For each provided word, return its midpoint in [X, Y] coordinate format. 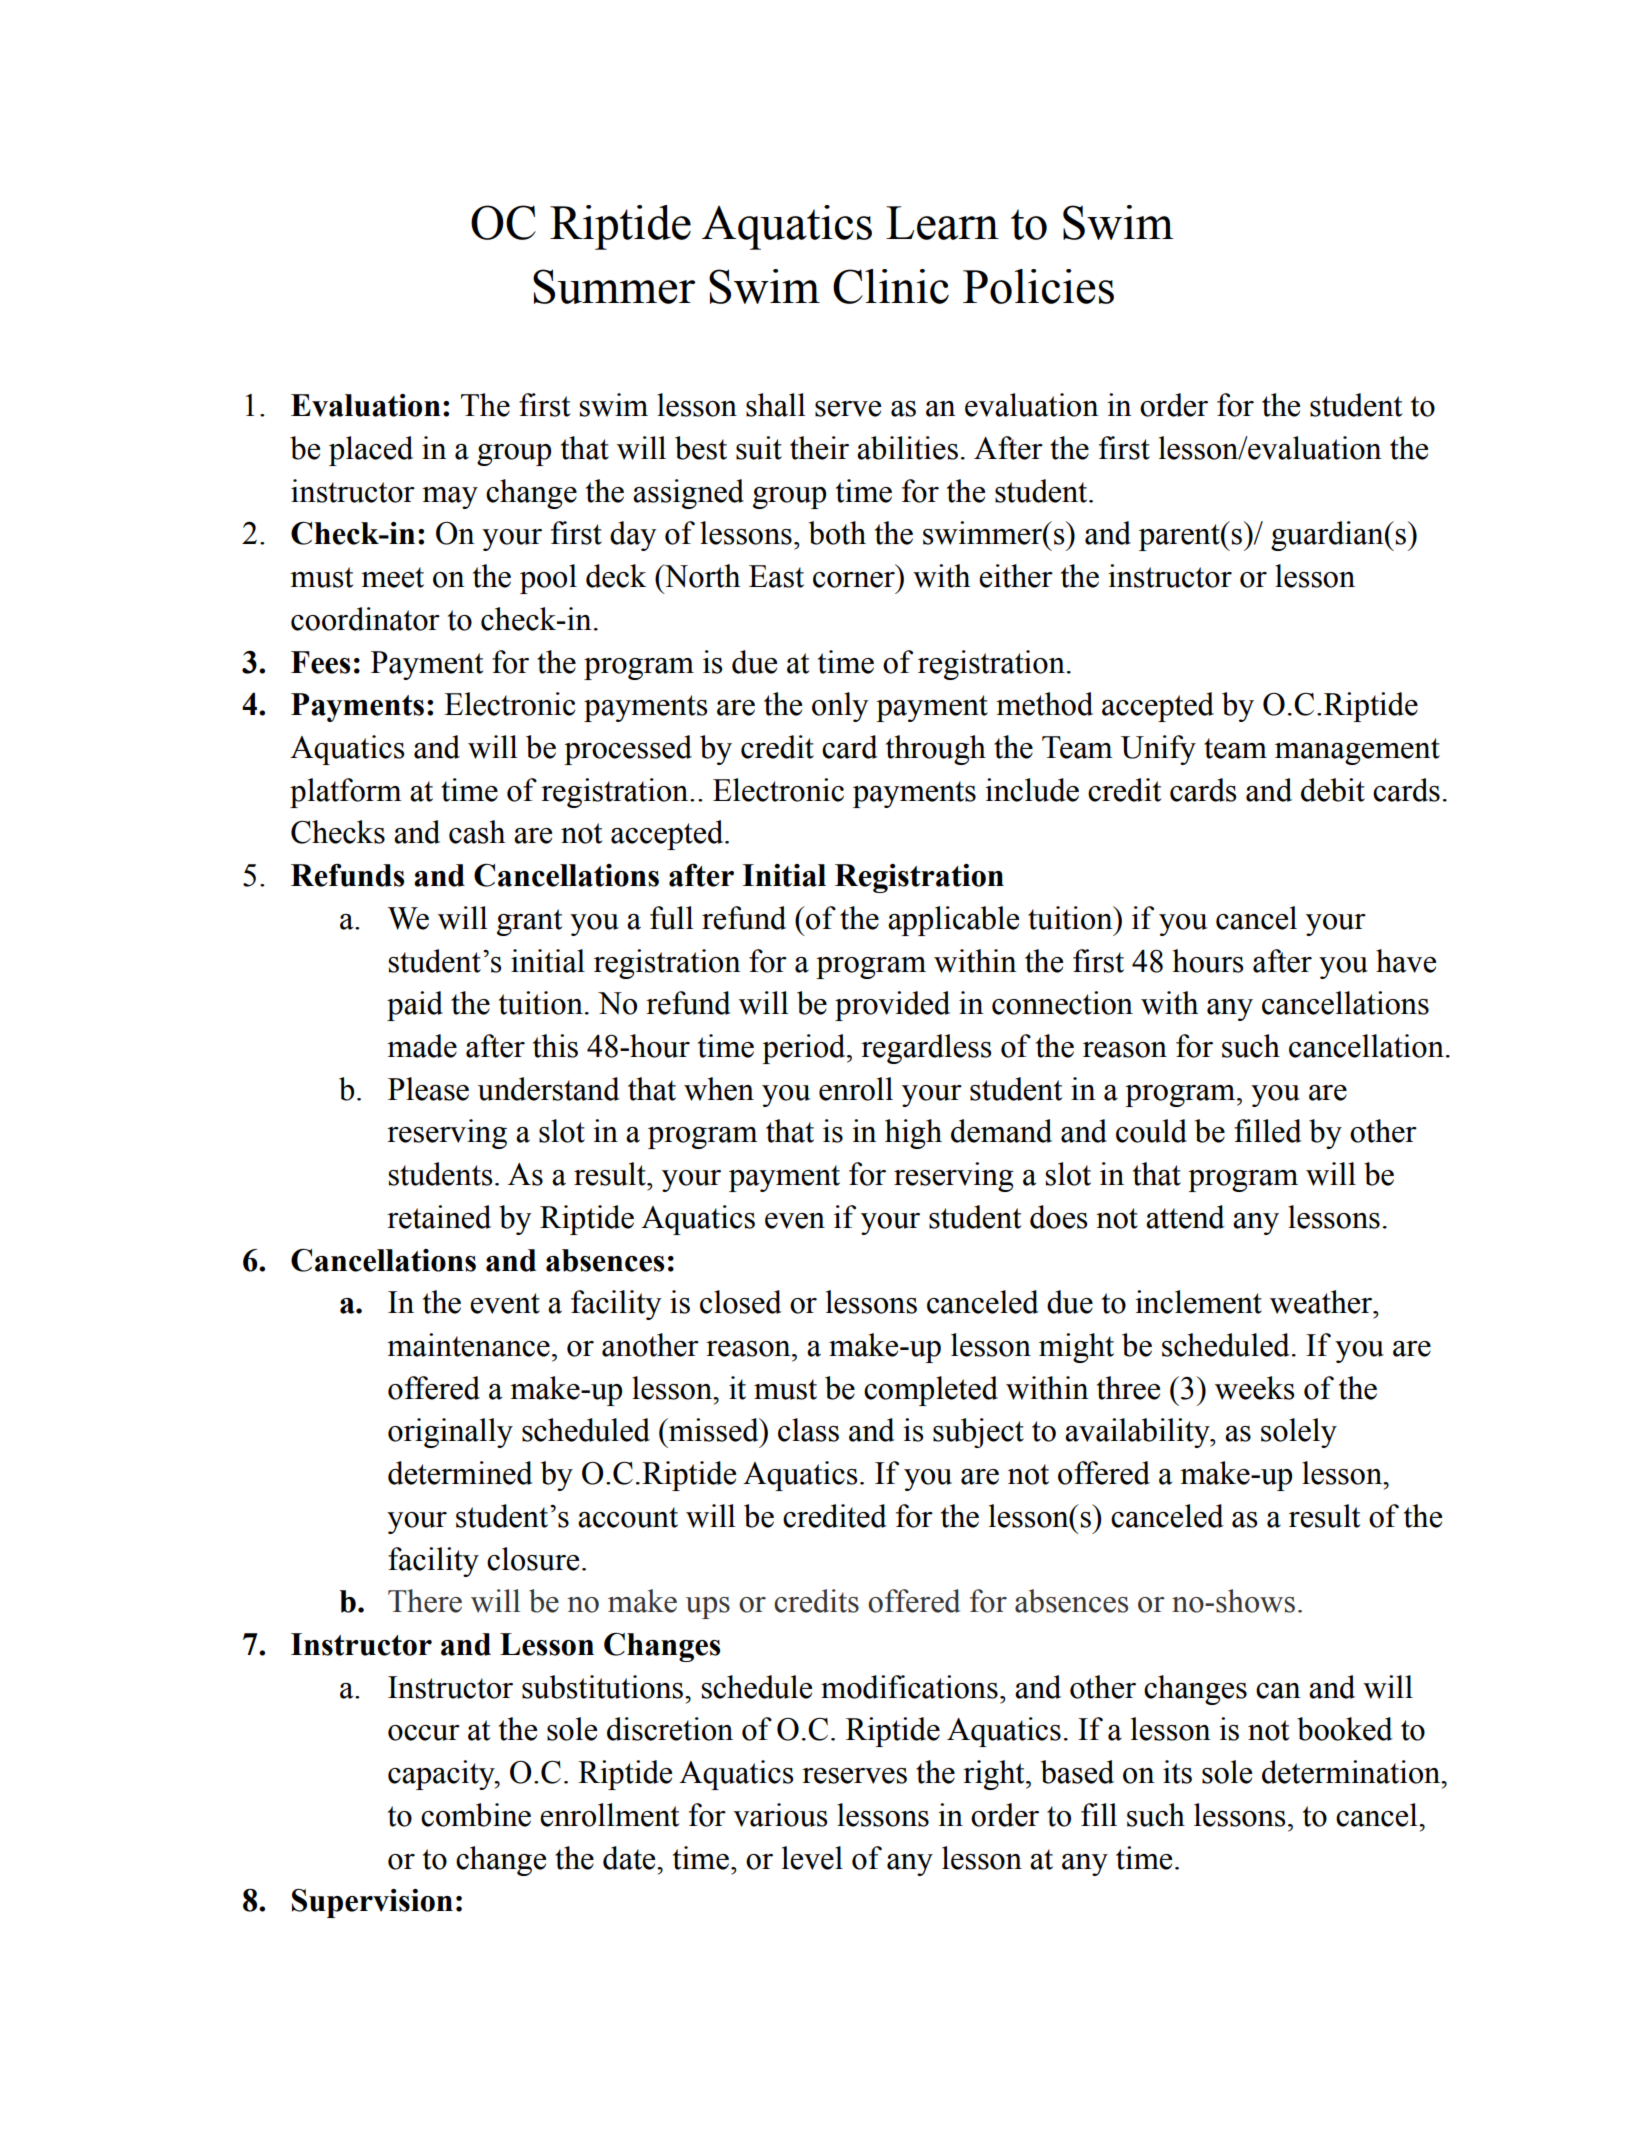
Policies [1038, 286]
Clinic [891, 286]
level [812, 1858]
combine [476, 1815]
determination [1352, 1772]
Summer [614, 286]
